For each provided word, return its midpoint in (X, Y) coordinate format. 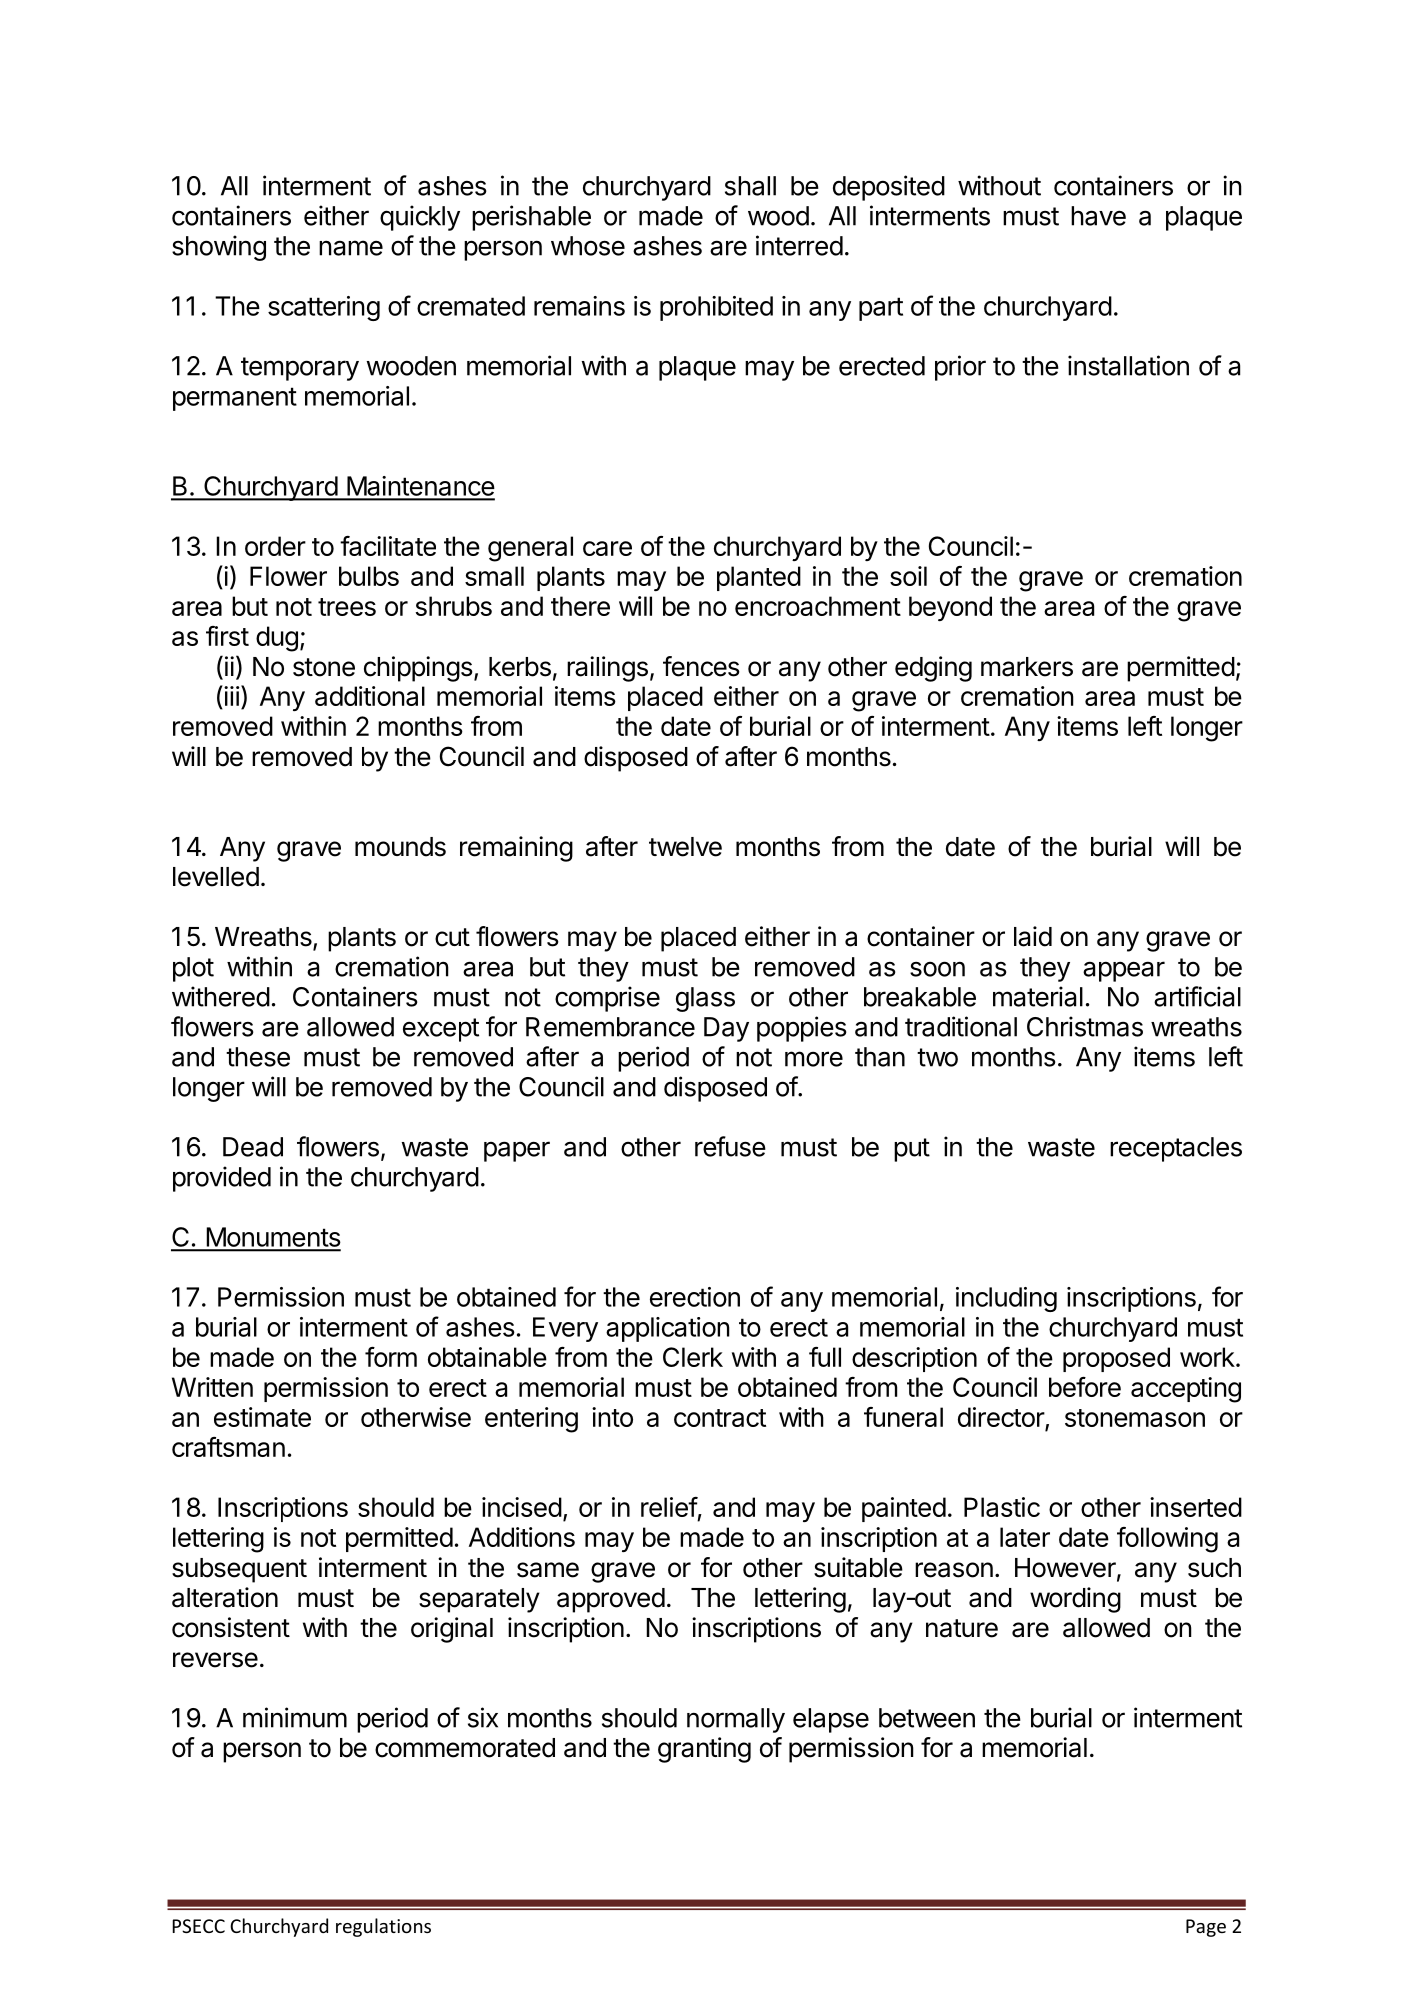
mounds (400, 847)
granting (704, 1750)
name (351, 248)
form (391, 1357)
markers (1027, 667)
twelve (685, 847)
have (1098, 216)
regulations (383, 1927)
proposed (1116, 1359)
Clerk (693, 1357)
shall (750, 186)
